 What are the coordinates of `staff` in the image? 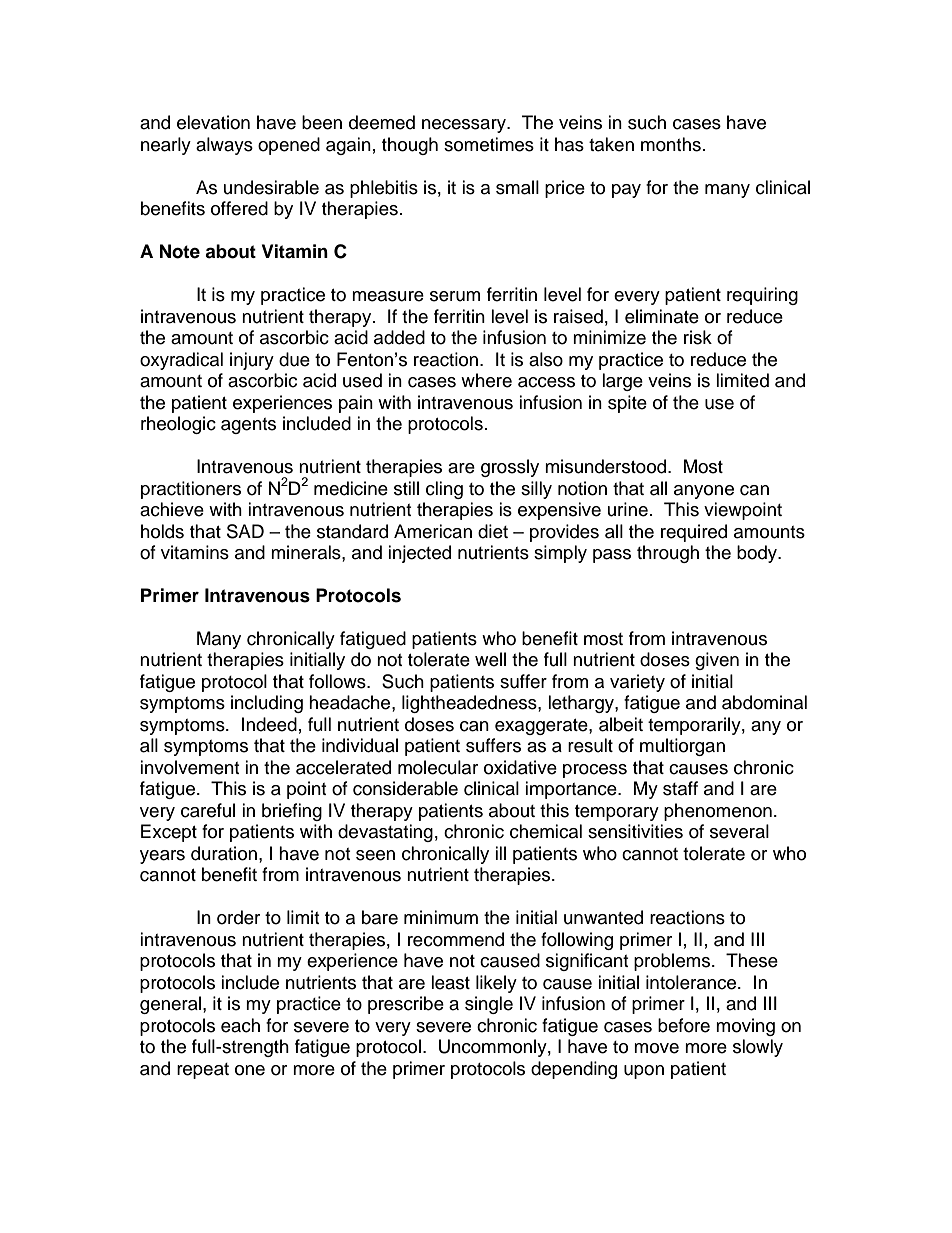 It's located at (680, 788).
